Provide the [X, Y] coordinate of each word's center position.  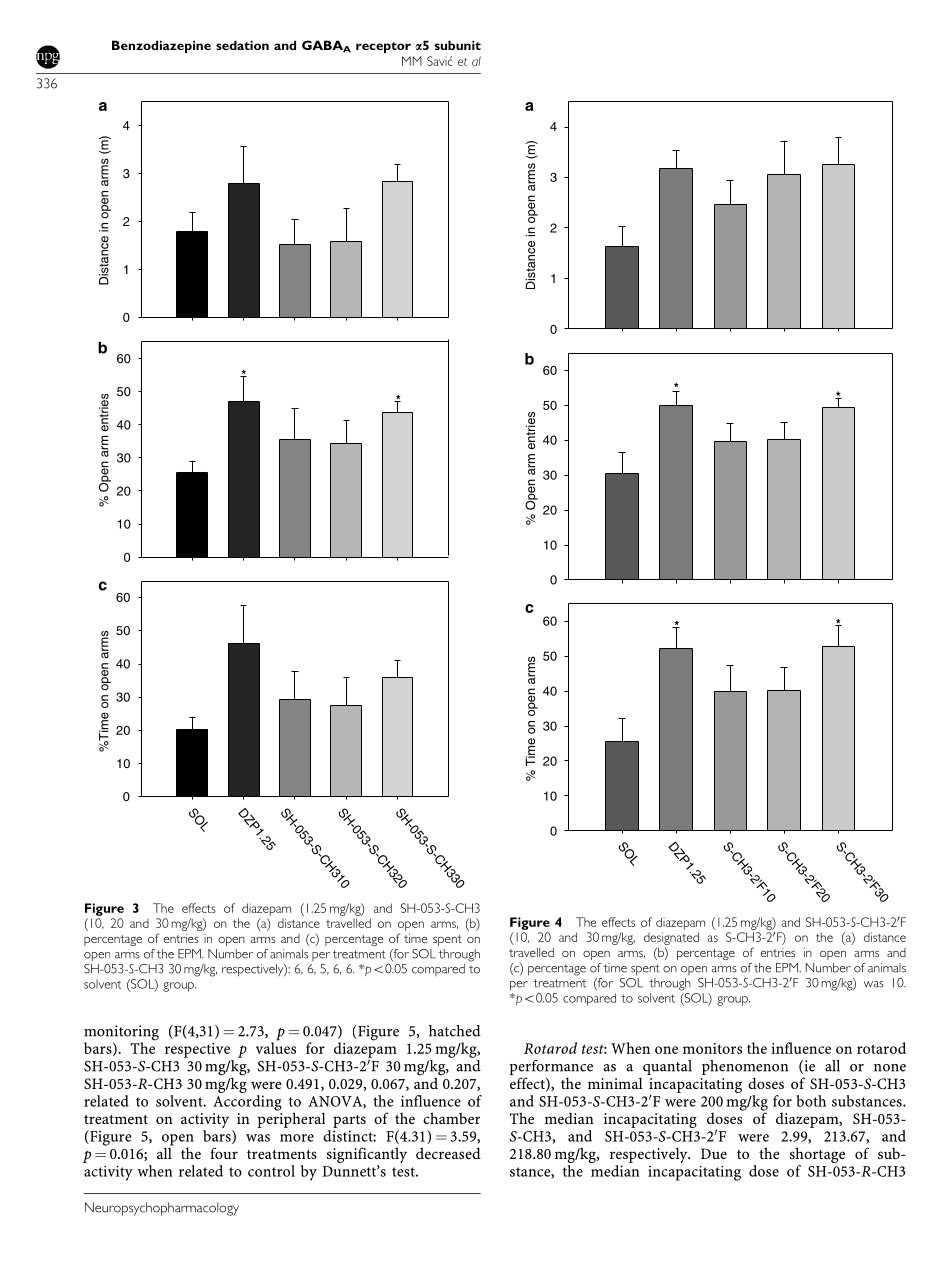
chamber [451, 1118]
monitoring [121, 1034]
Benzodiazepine [161, 46]
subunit [458, 45]
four [224, 1153]
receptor [383, 47]
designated [671, 938]
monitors [712, 1048]
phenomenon [745, 1069]
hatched [455, 1031]
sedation [242, 45]
